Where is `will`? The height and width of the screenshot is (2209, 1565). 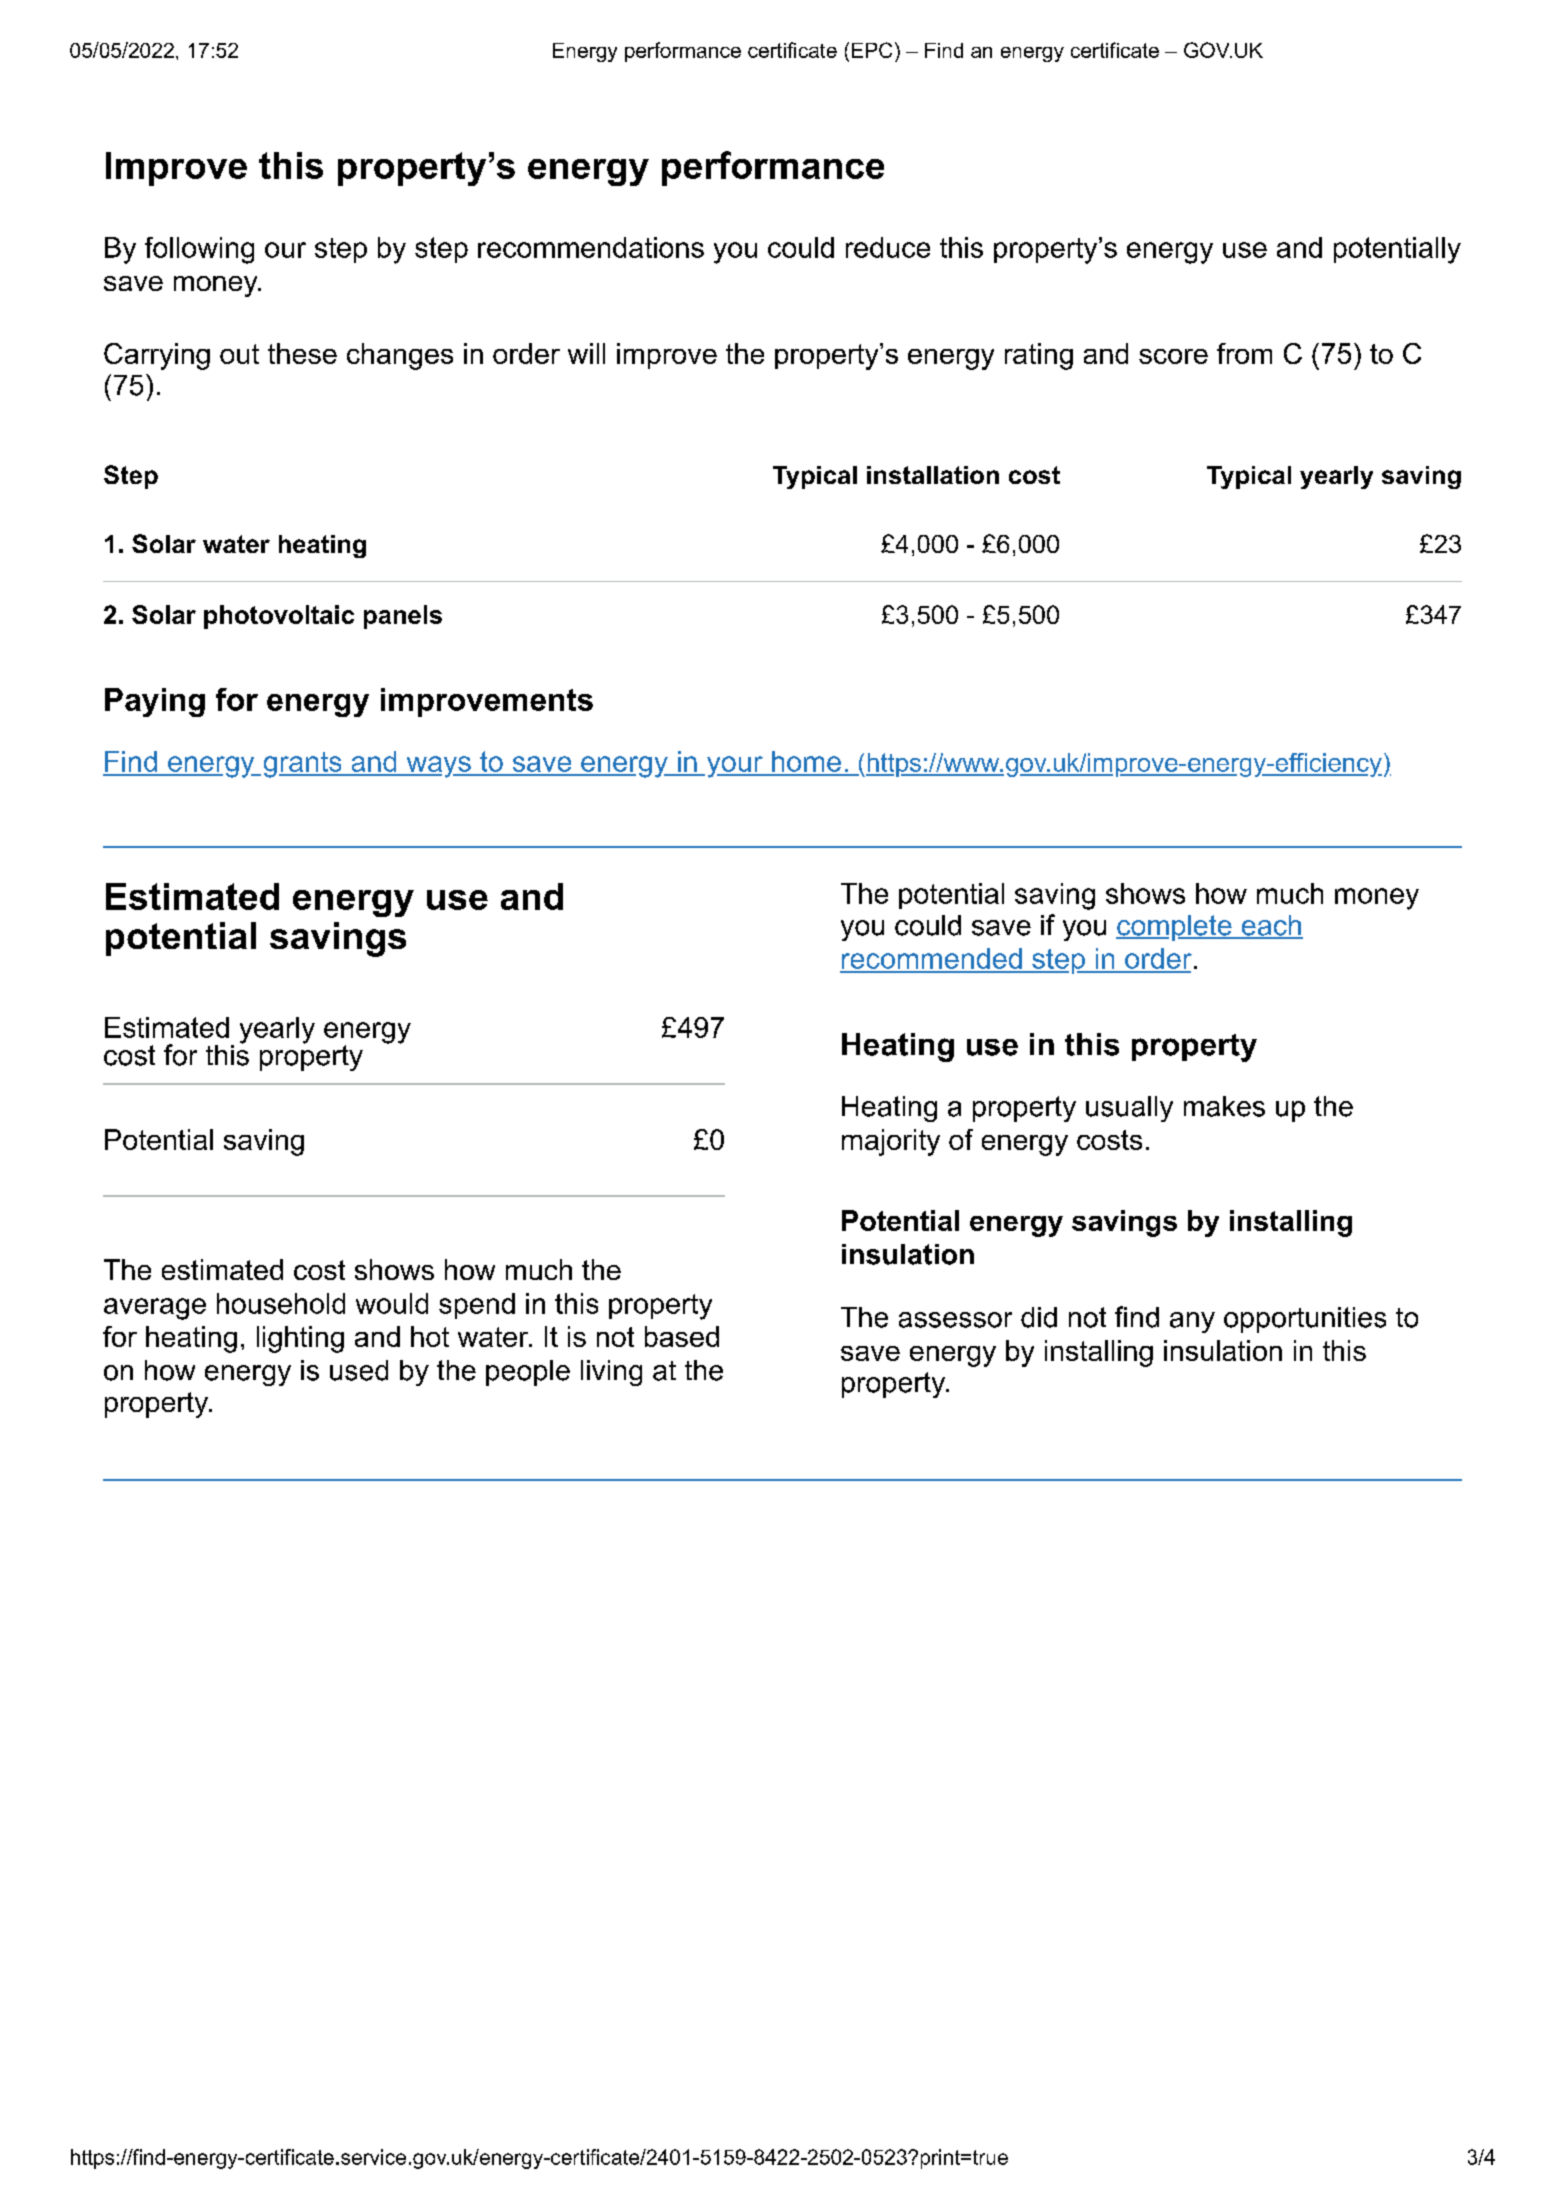 will is located at coordinates (586, 353).
